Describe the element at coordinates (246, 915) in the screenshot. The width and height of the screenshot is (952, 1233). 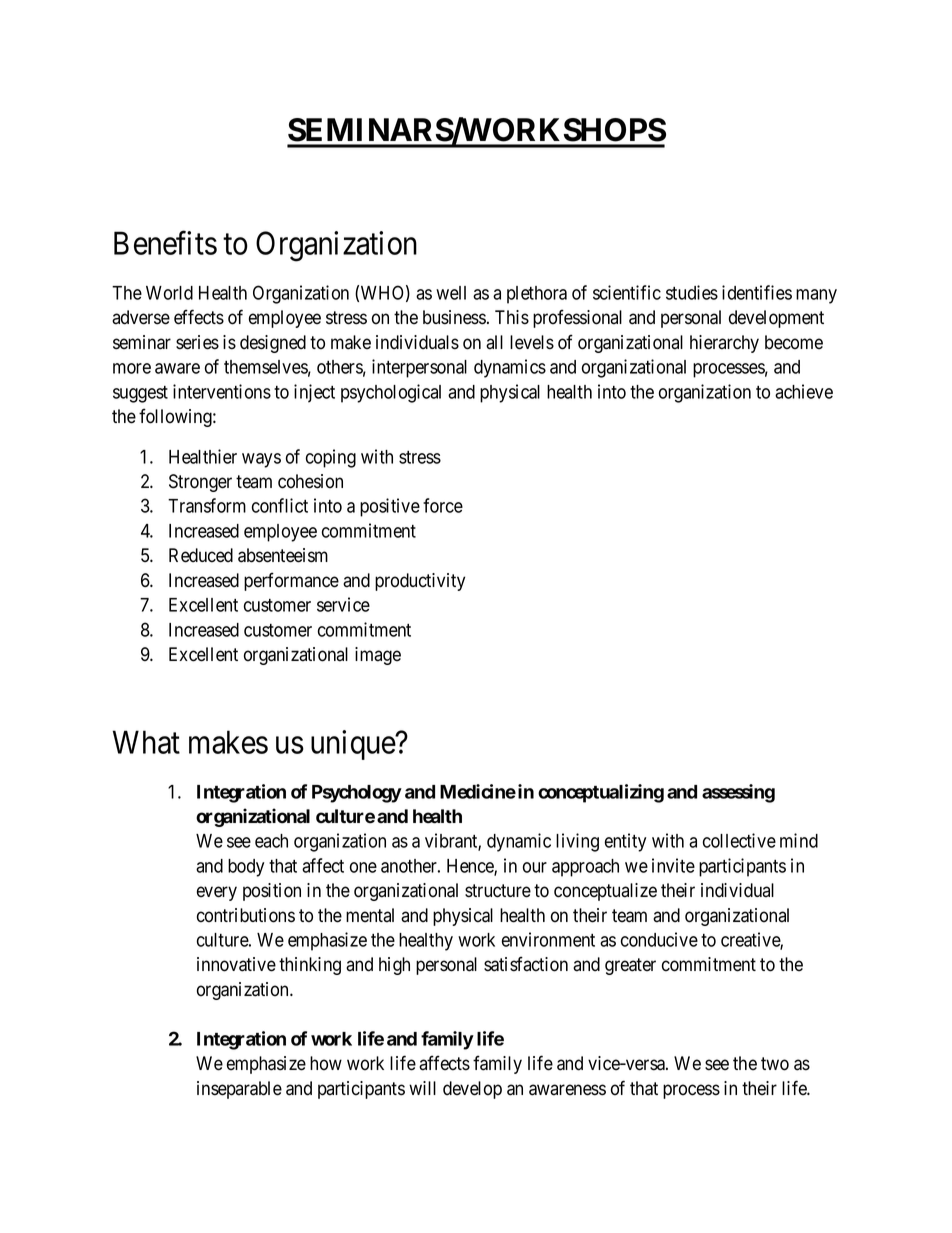
I see `contributions` at that location.
